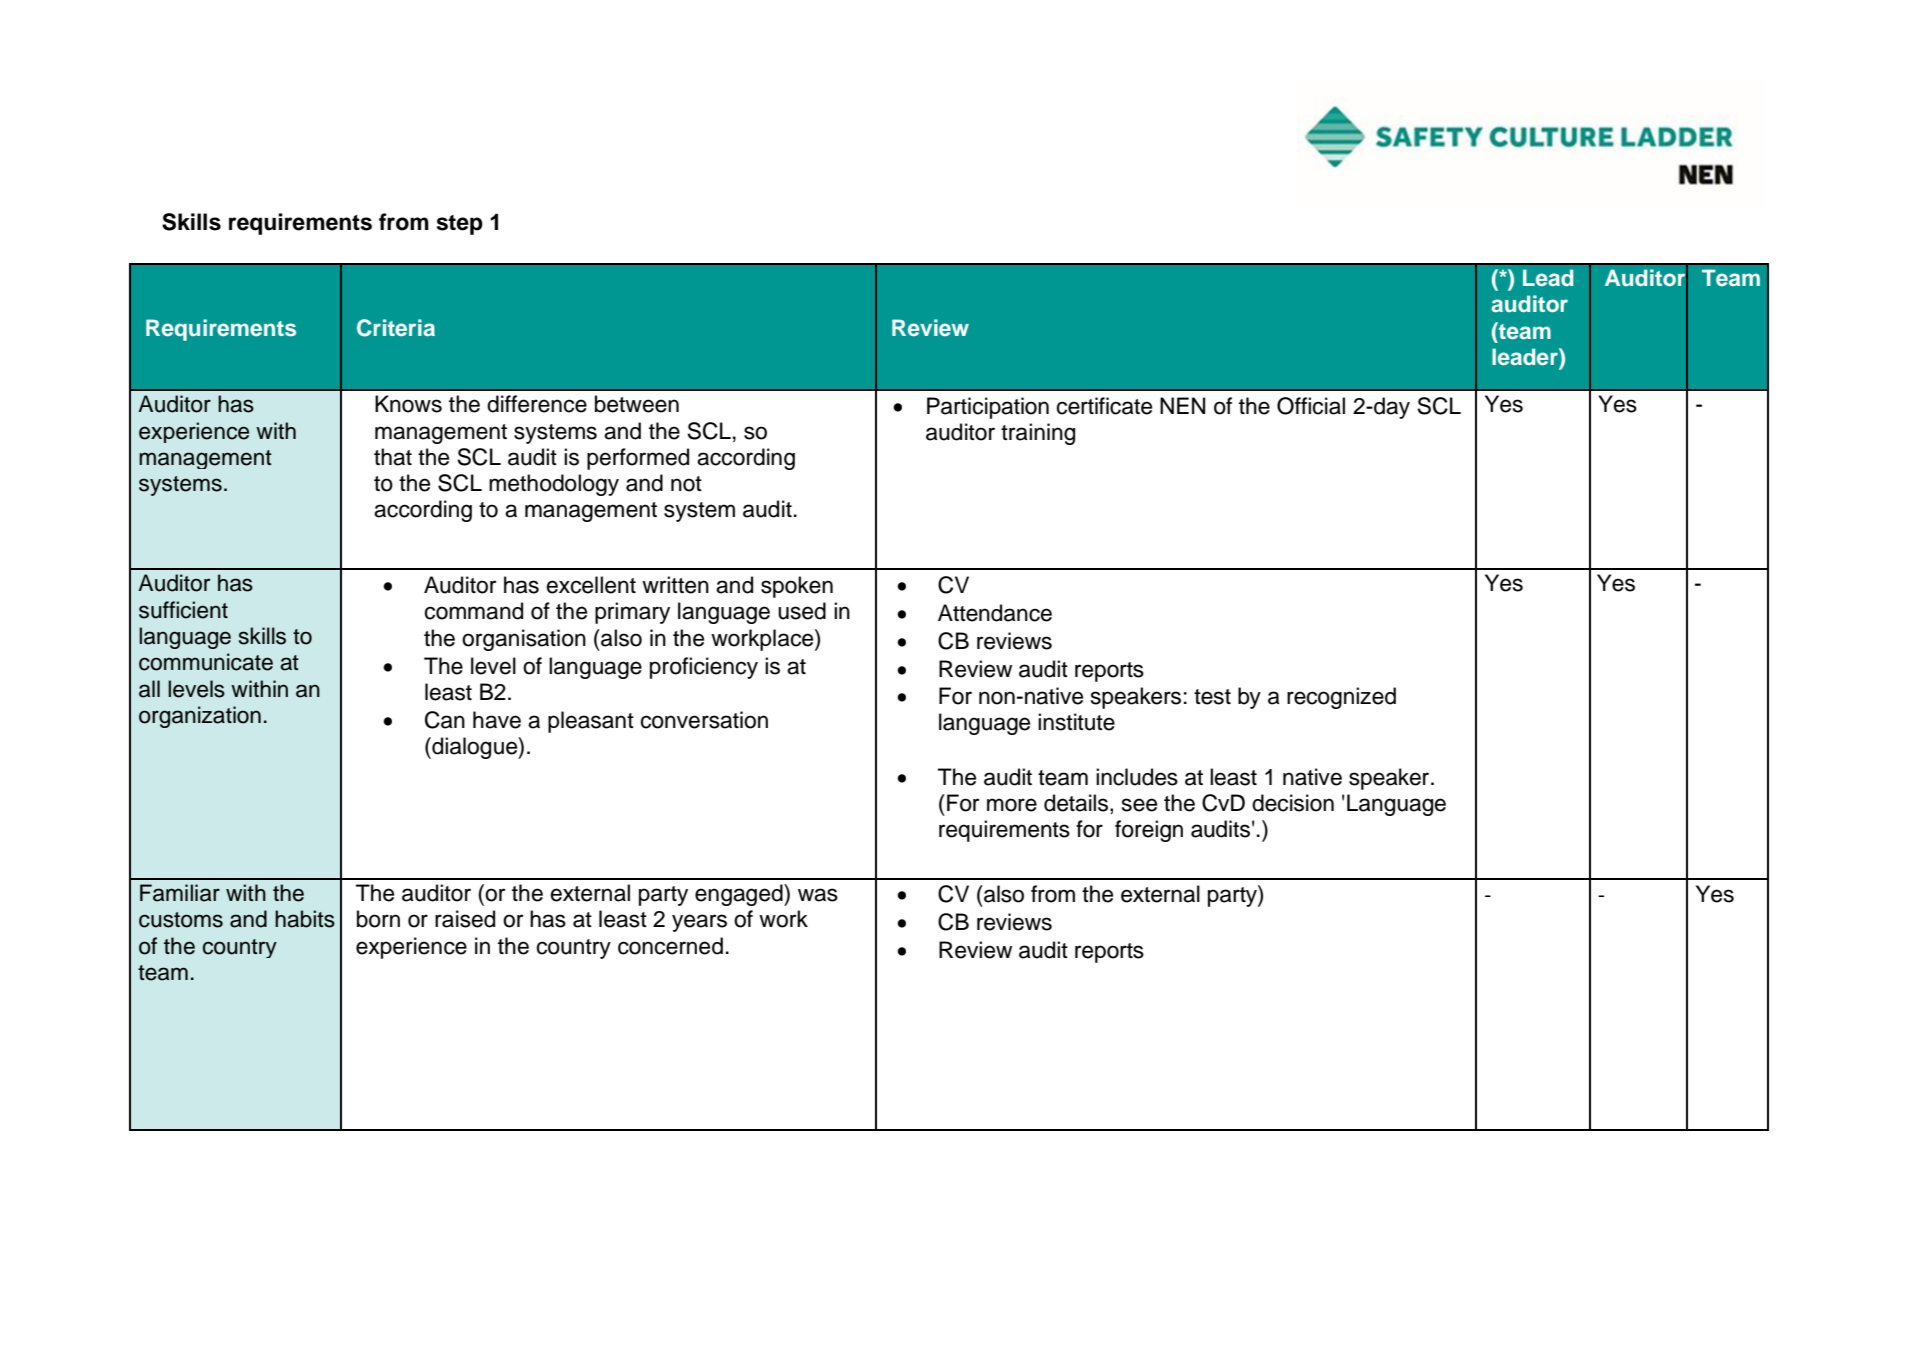 Image resolution: width=1926 pixels, height=1362 pixels. What do you see at coordinates (408, 404) in the screenshot?
I see `Knows` at bounding box center [408, 404].
